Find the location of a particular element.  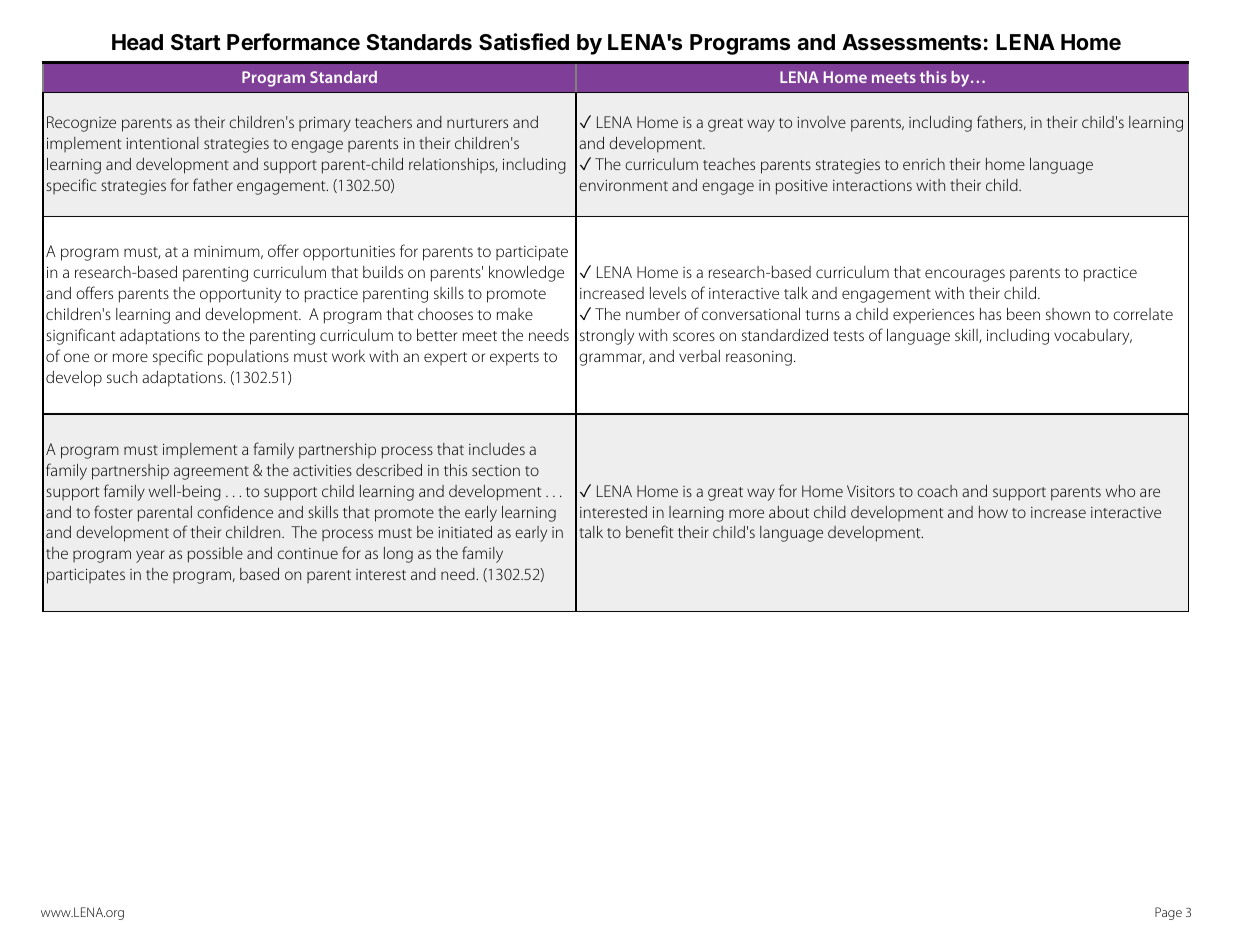

Start is located at coordinates (196, 42).
